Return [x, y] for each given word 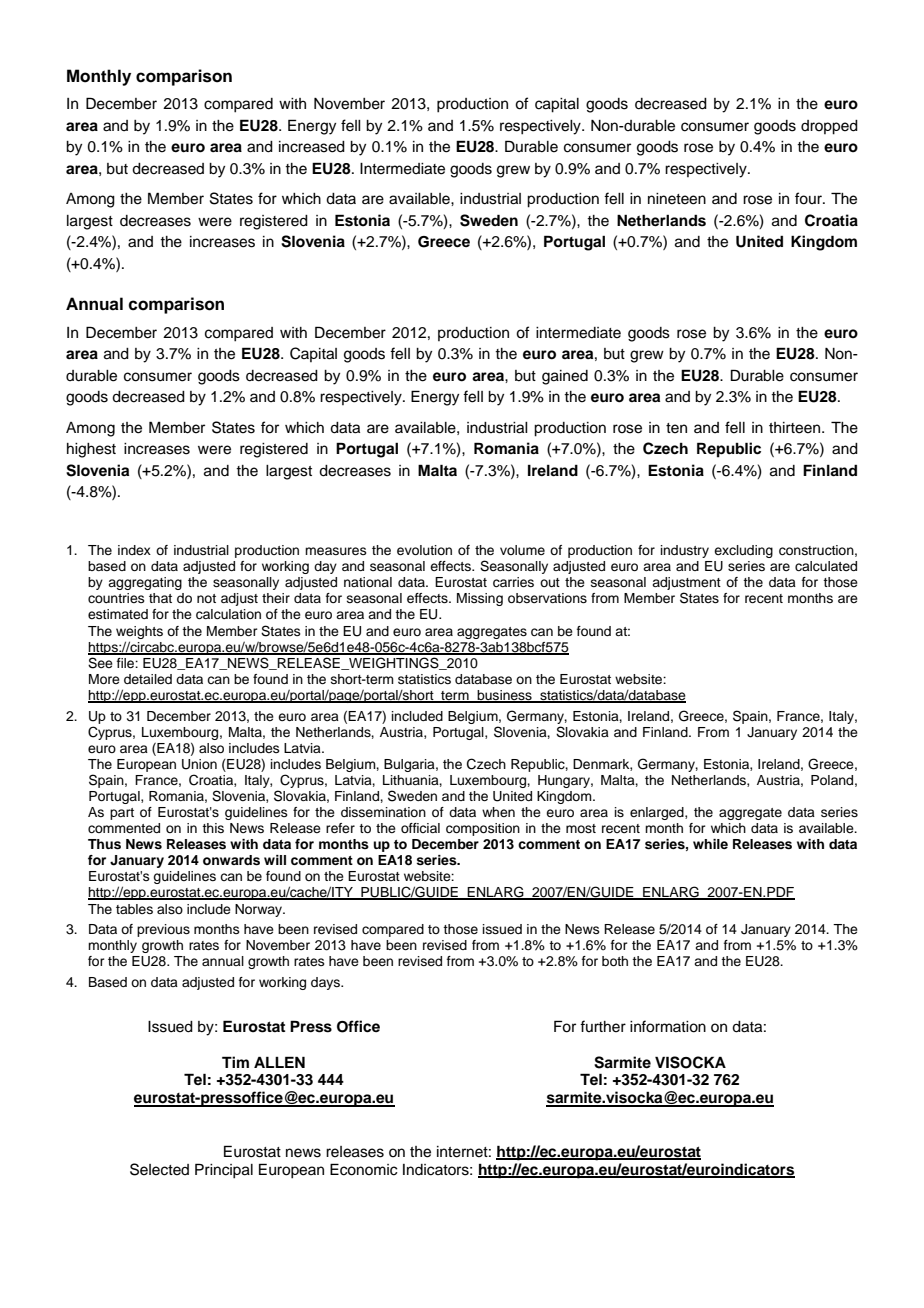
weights [139, 632]
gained [565, 377]
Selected [159, 1169]
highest [91, 450]
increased [312, 147]
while [710, 844]
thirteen [796, 428]
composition [483, 829]
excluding [743, 551]
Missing [480, 599]
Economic [364, 1169]
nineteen [677, 199]
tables [134, 909]
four [809, 198]
